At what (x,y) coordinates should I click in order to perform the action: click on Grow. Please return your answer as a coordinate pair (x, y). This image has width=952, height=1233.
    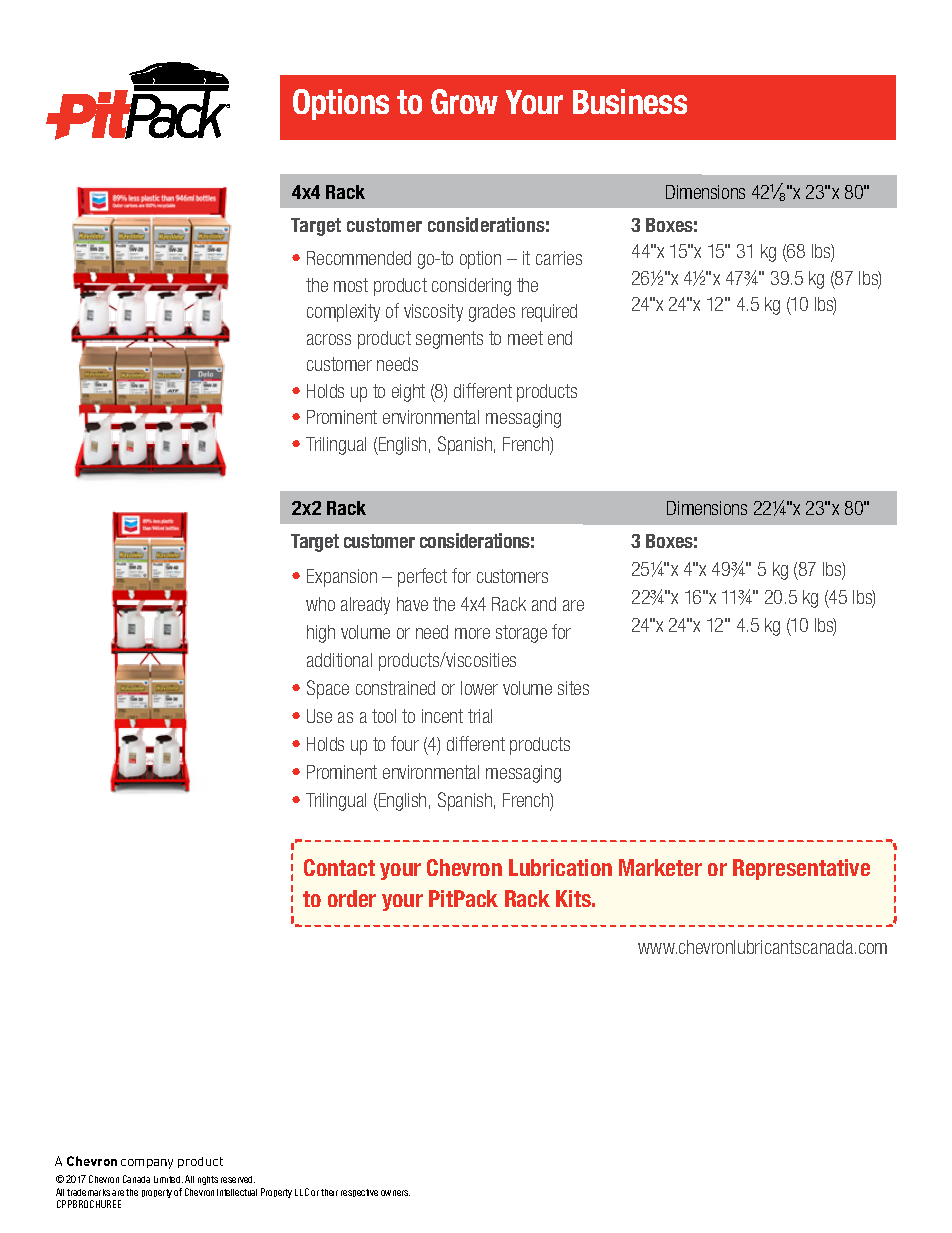
    Looking at the image, I should click on (464, 101).
